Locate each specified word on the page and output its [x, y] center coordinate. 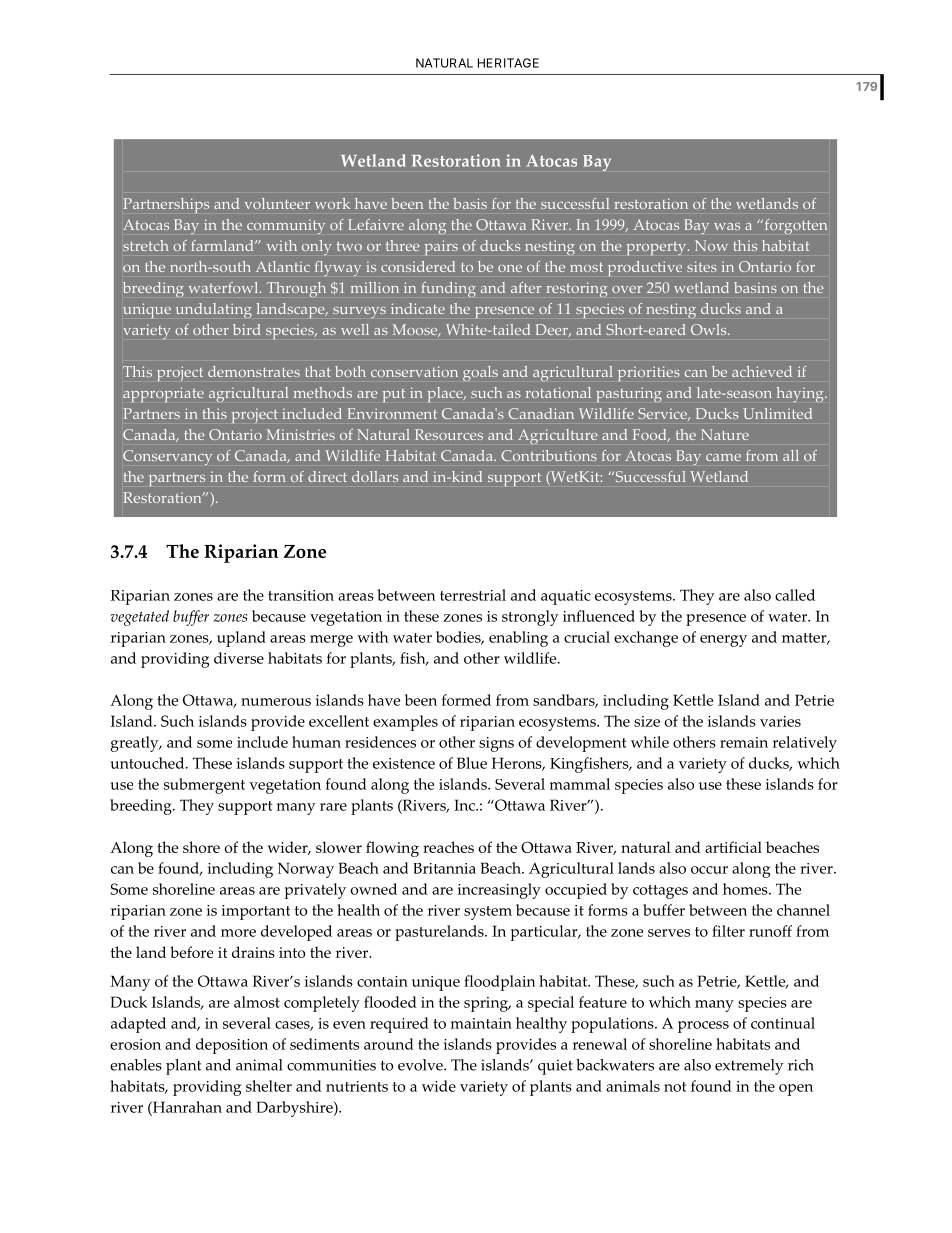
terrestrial [473, 595]
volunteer [277, 203]
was [727, 226]
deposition [232, 1046]
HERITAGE [508, 63]
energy [723, 641]
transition [301, 595]
